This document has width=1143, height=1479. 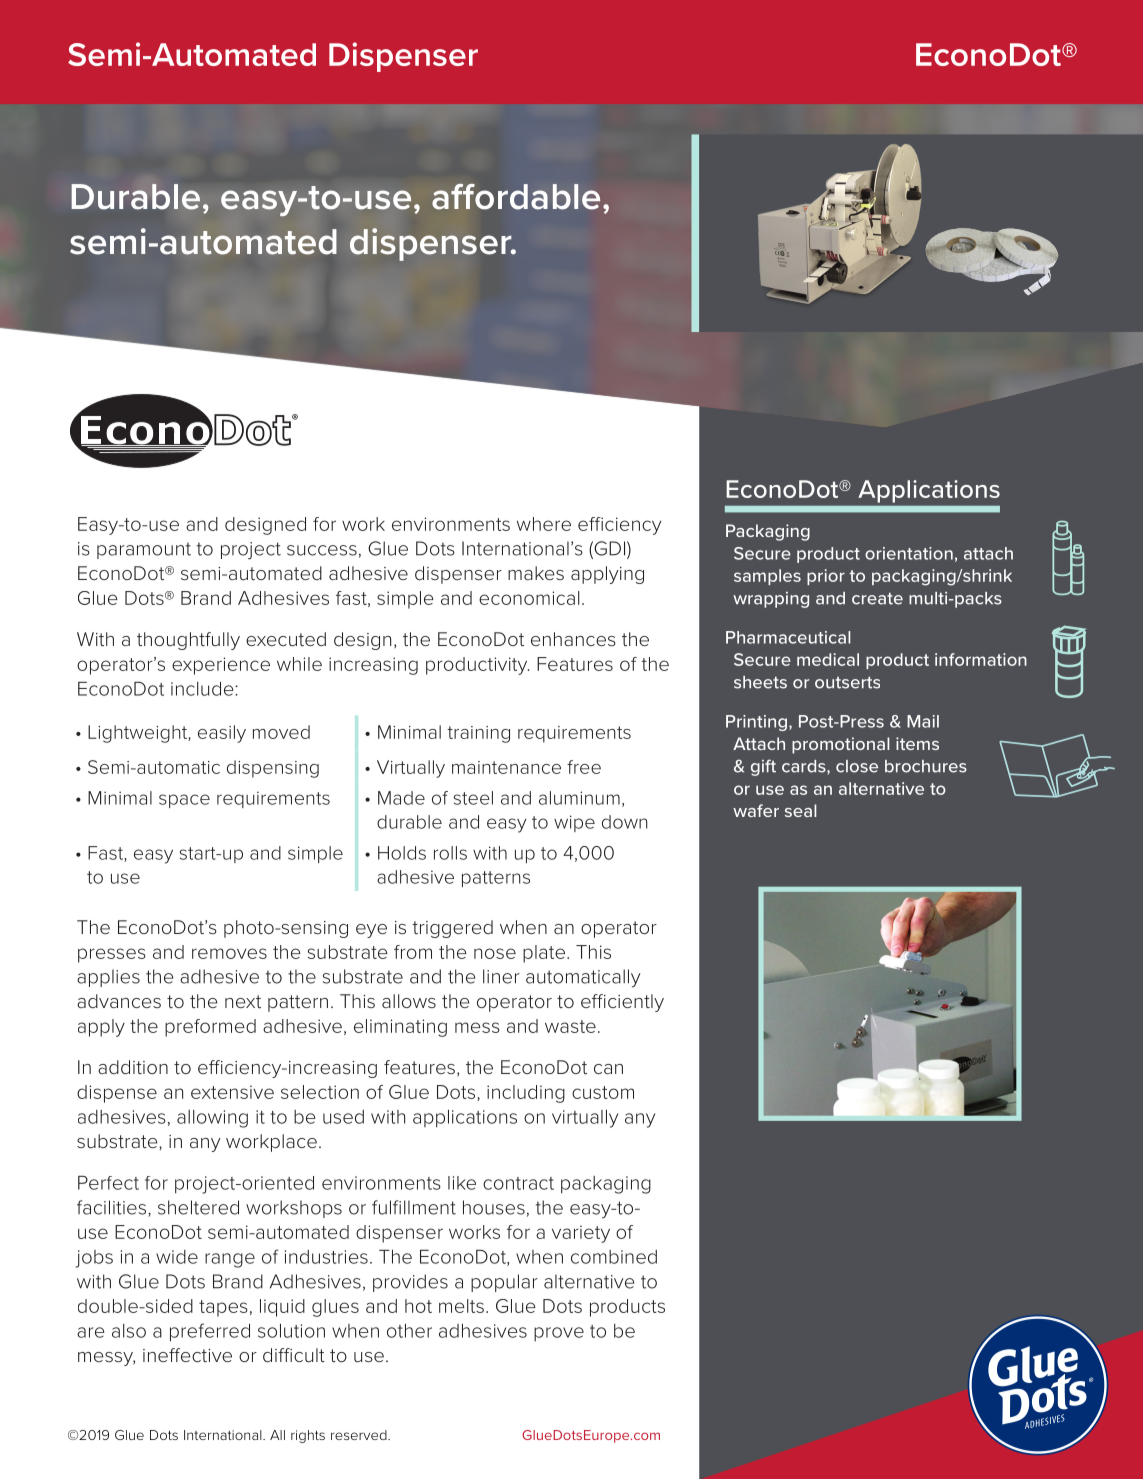 What do you see at coordinates (801, 810) in the document?
I see `seal` at bounding box center [801, 810].
